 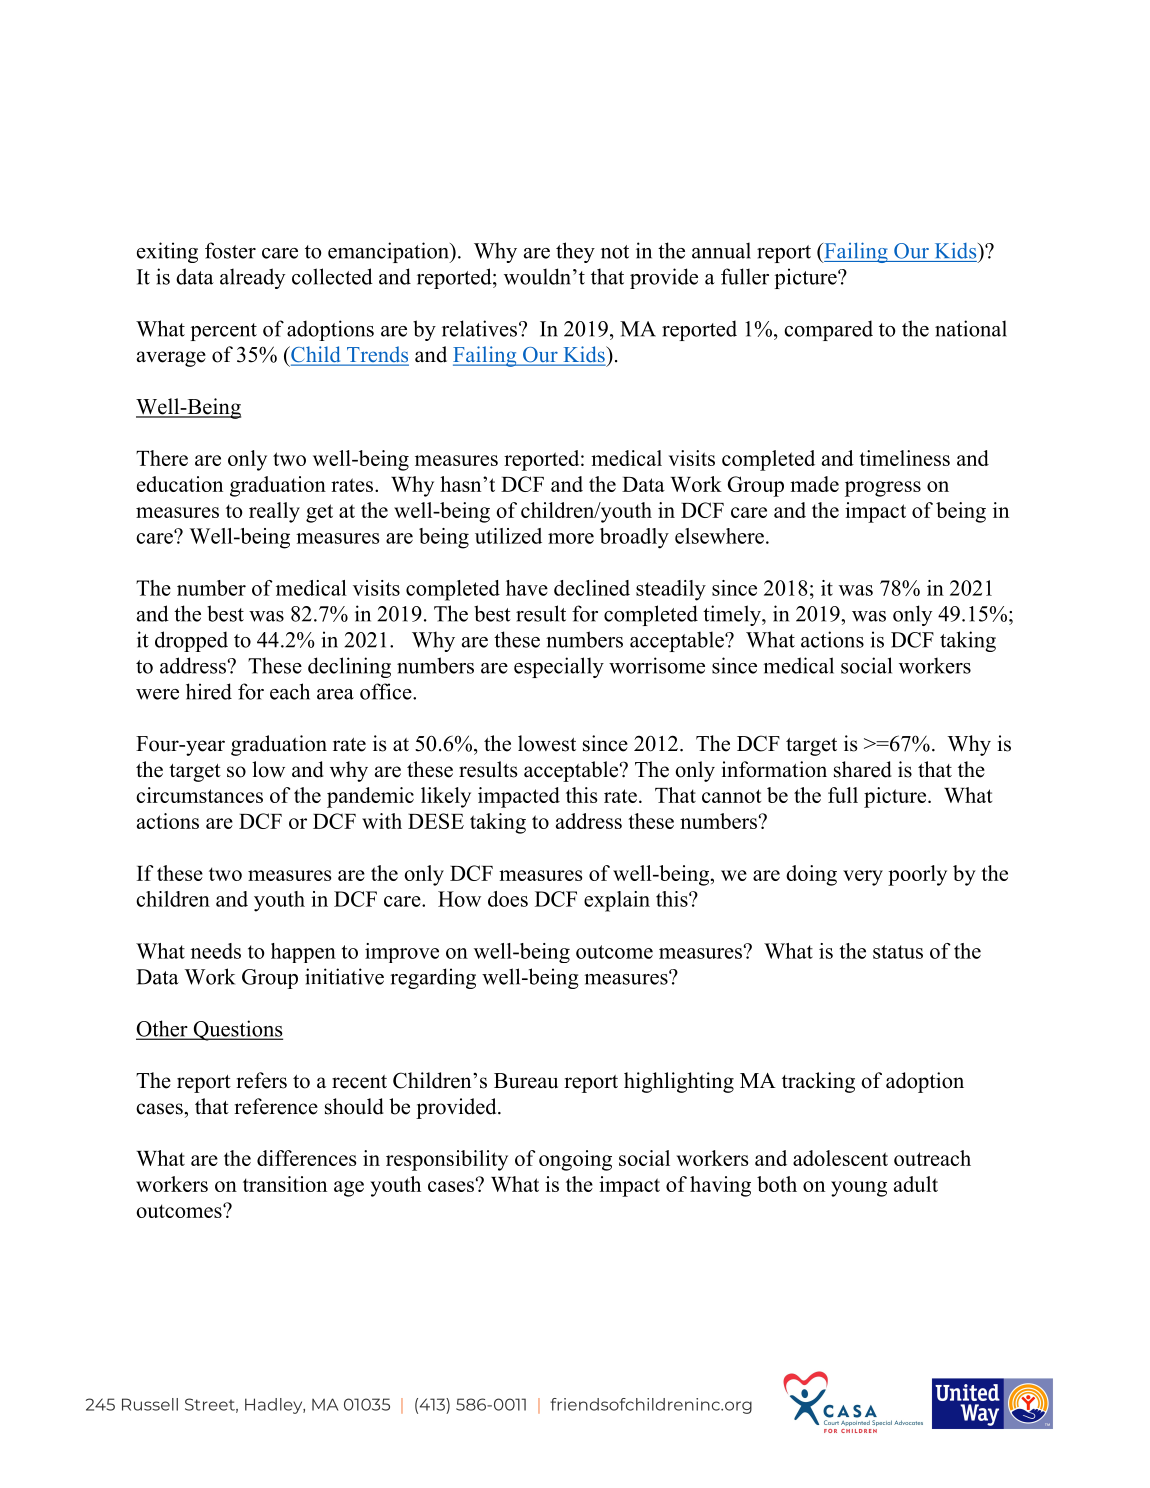 I want to click on does, so click(x=508, y=899).
